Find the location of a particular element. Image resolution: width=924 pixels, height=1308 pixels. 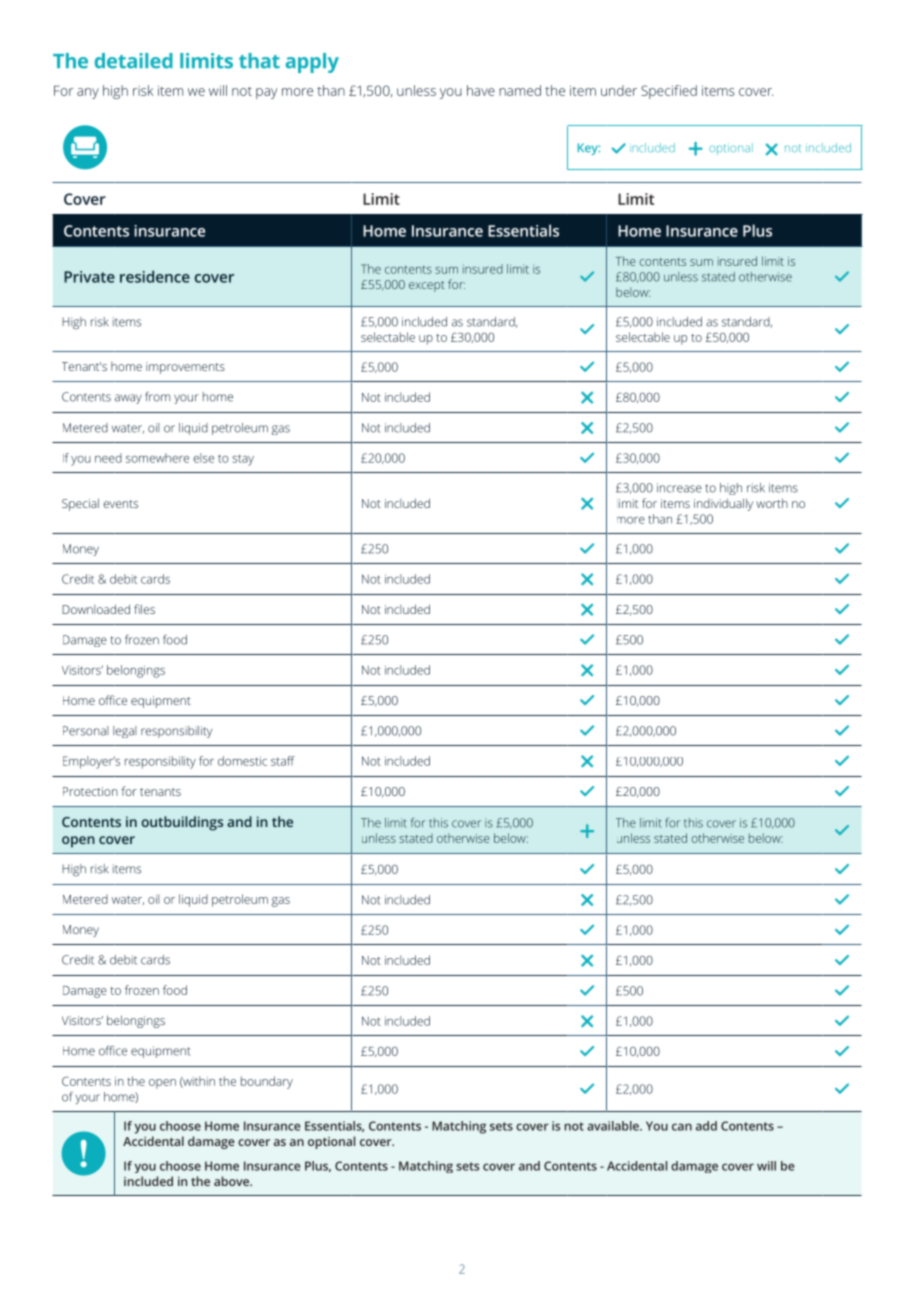

detailed is located at coordinates (134, 61).
